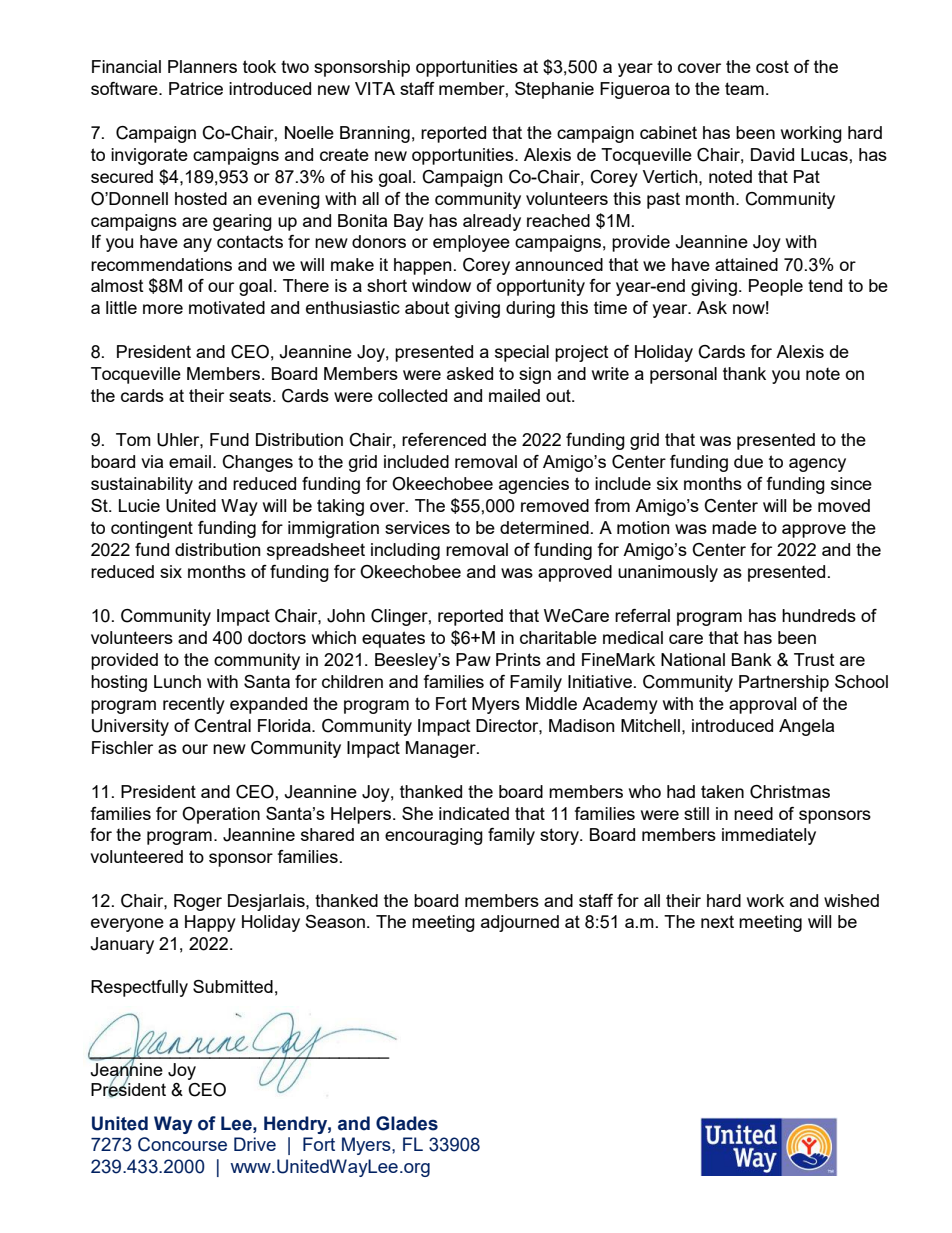 Image resolution: width=952 pixels, height=1233 pixels. Describe the element at coordinates (196, 88) in the page. I see `Patrice` at that location.
